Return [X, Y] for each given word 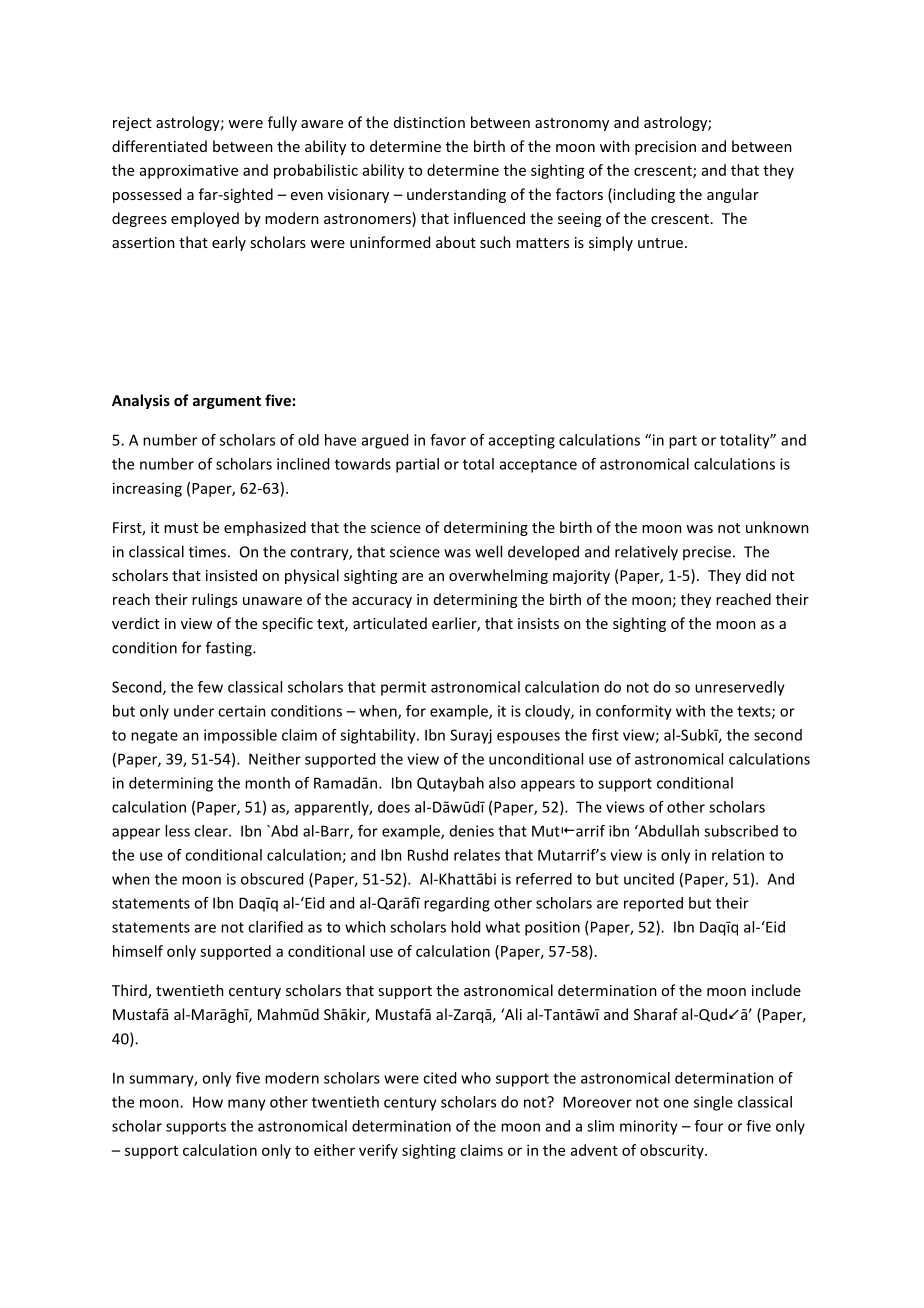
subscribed [741, 831]
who [476, 1078]
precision [665, 148]
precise [707, 553]
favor [448, 440]
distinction [429, 122]
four [709, 1126]
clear [212, 831]
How [208, 1102]
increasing [147, 489]
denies [472, 831]
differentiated [159, 146]
